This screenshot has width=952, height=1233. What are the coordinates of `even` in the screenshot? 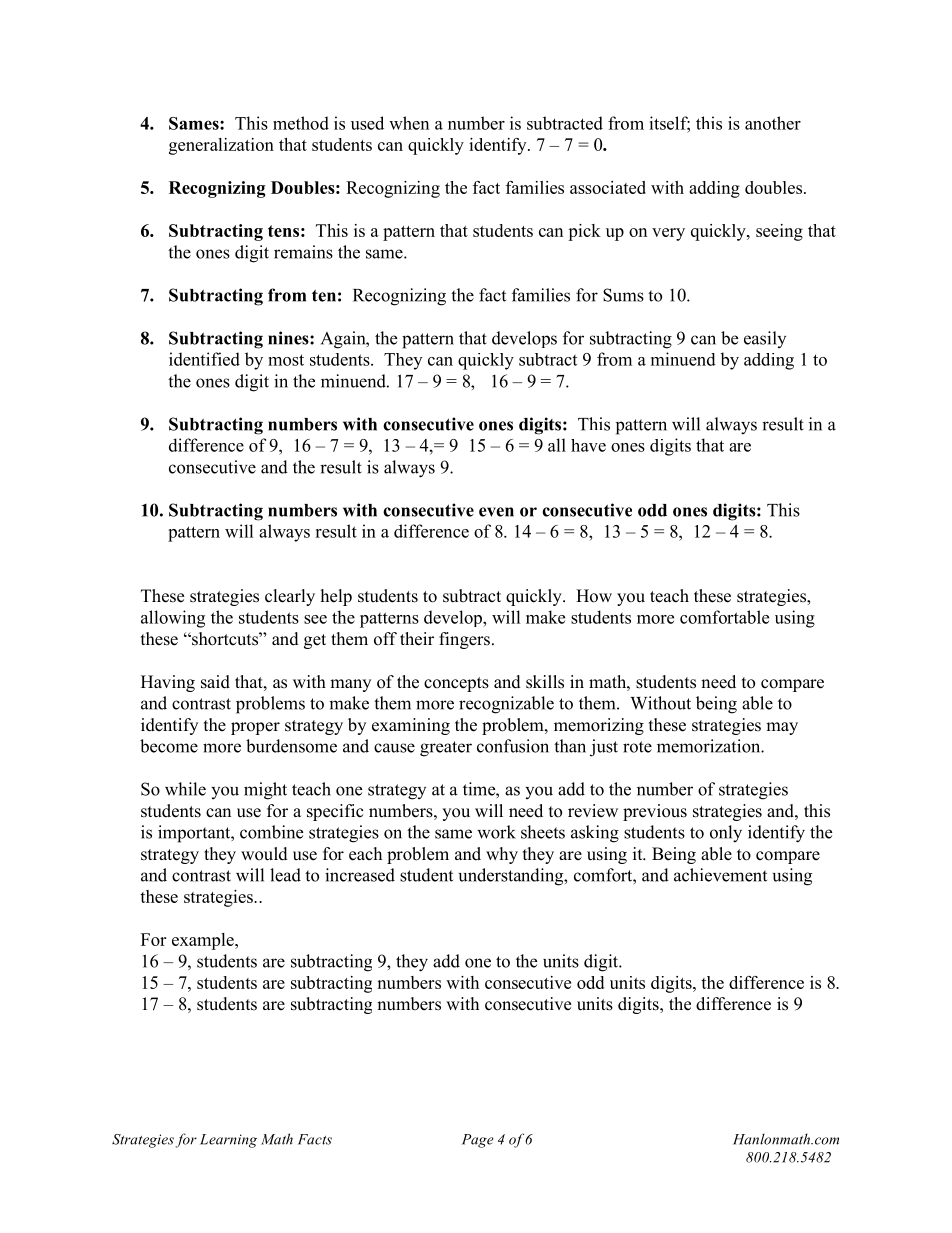 It's located at (496, 512).
